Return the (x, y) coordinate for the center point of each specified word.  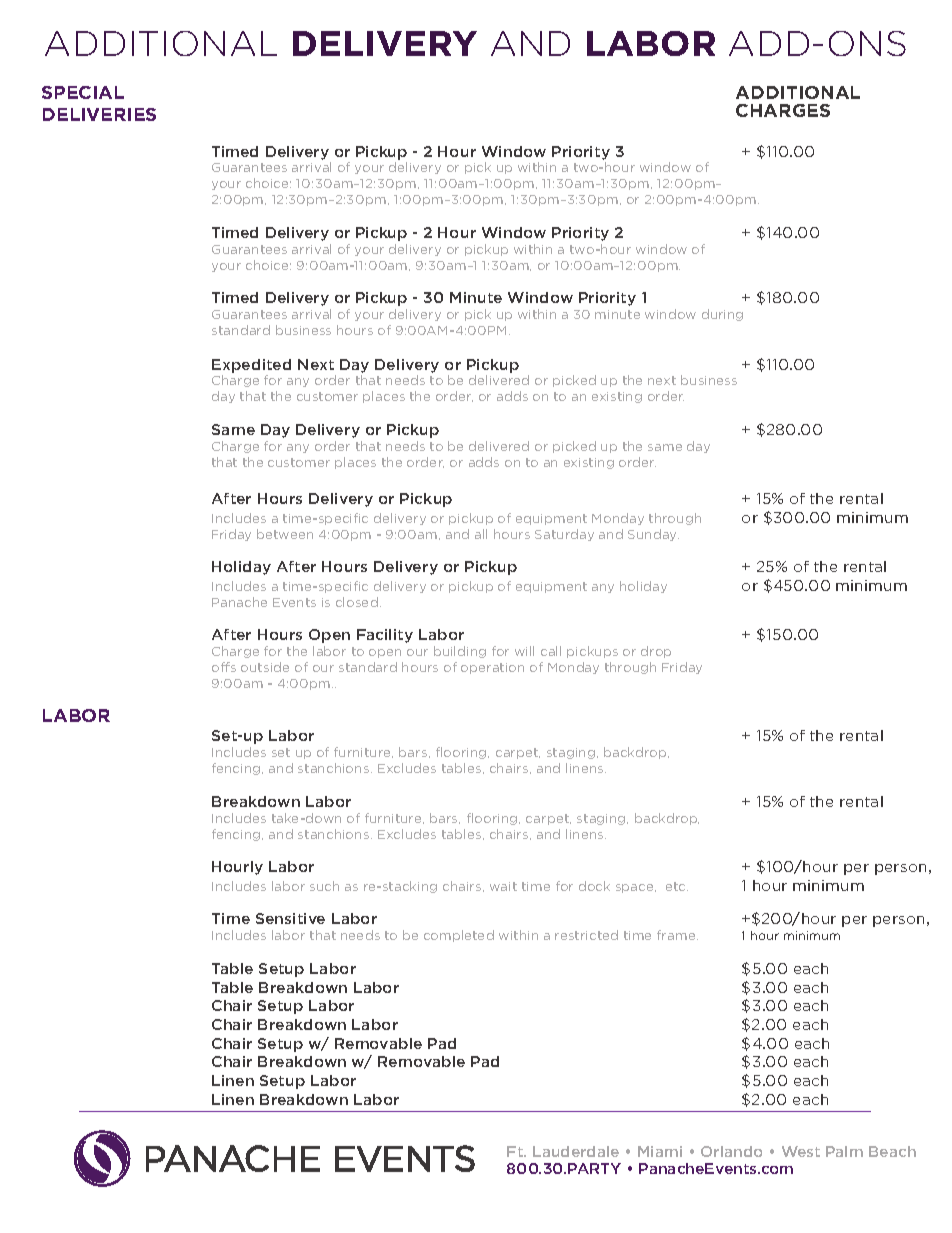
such (324, 886)
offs (224, 667)
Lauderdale (576, 1151)
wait (503, 886)
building (460, 652)
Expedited (251, 366)
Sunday (653, 535)
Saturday (564, 535)
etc (677, 886)
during (722, 315)
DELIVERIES (99, 114)
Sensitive (290, 918)
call (551, 651)
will (524, 651)
